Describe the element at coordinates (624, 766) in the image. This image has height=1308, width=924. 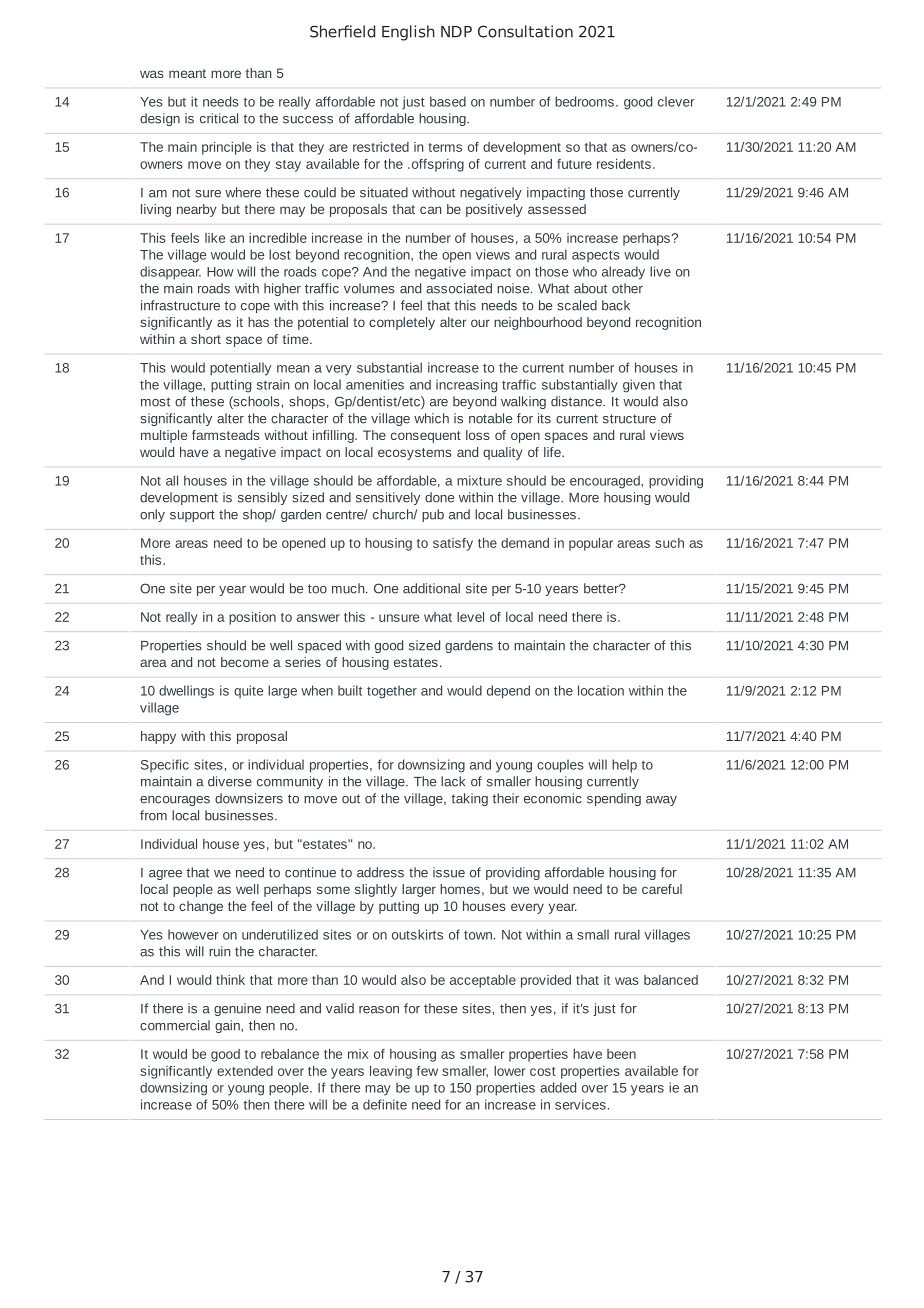
I see `help` at that location.
